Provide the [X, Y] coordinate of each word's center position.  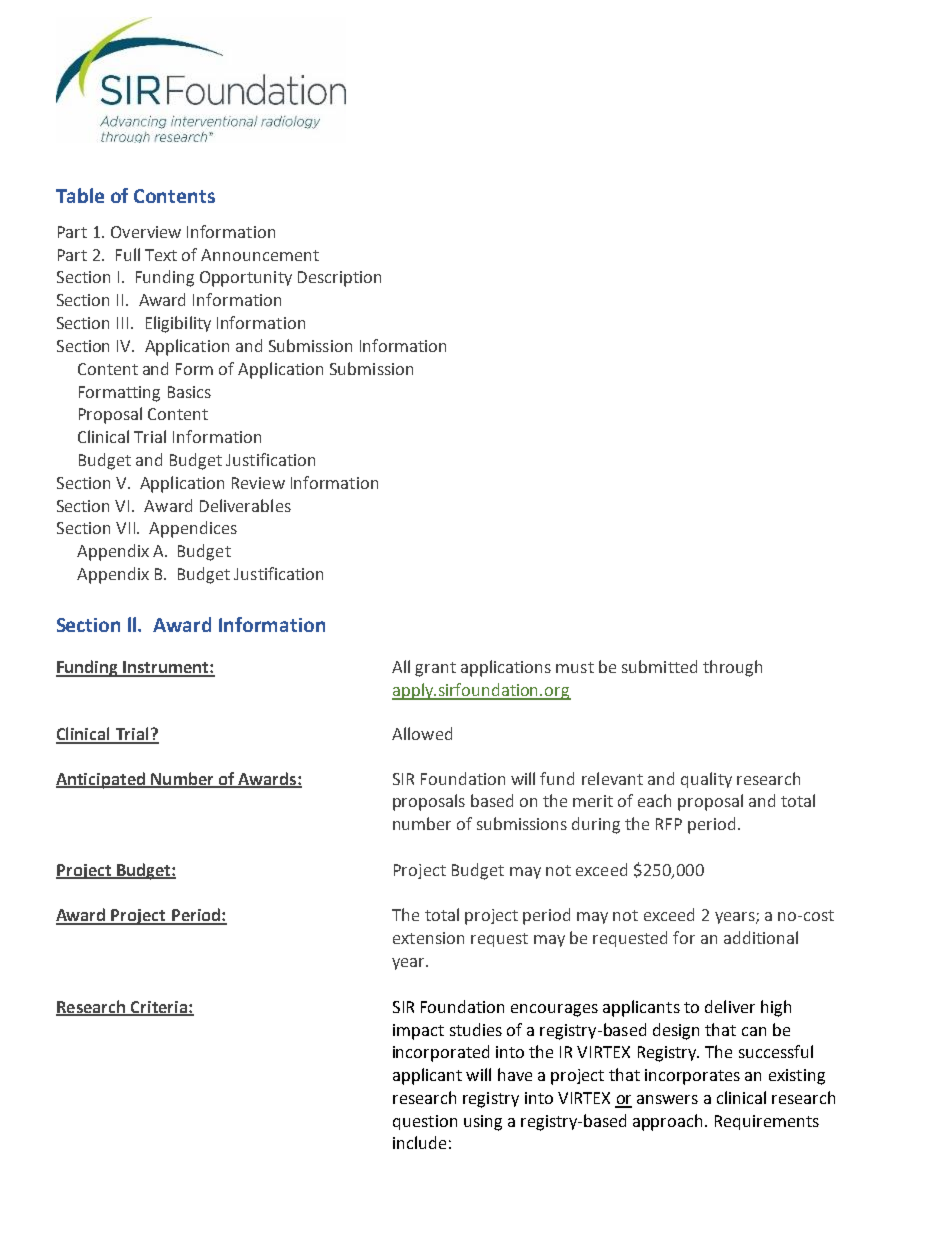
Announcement [260, 255]
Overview [146, 232]
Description [339, 279]
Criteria [159, 1008]
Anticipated [101, 780]
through [732, 668]
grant [435, 669]
